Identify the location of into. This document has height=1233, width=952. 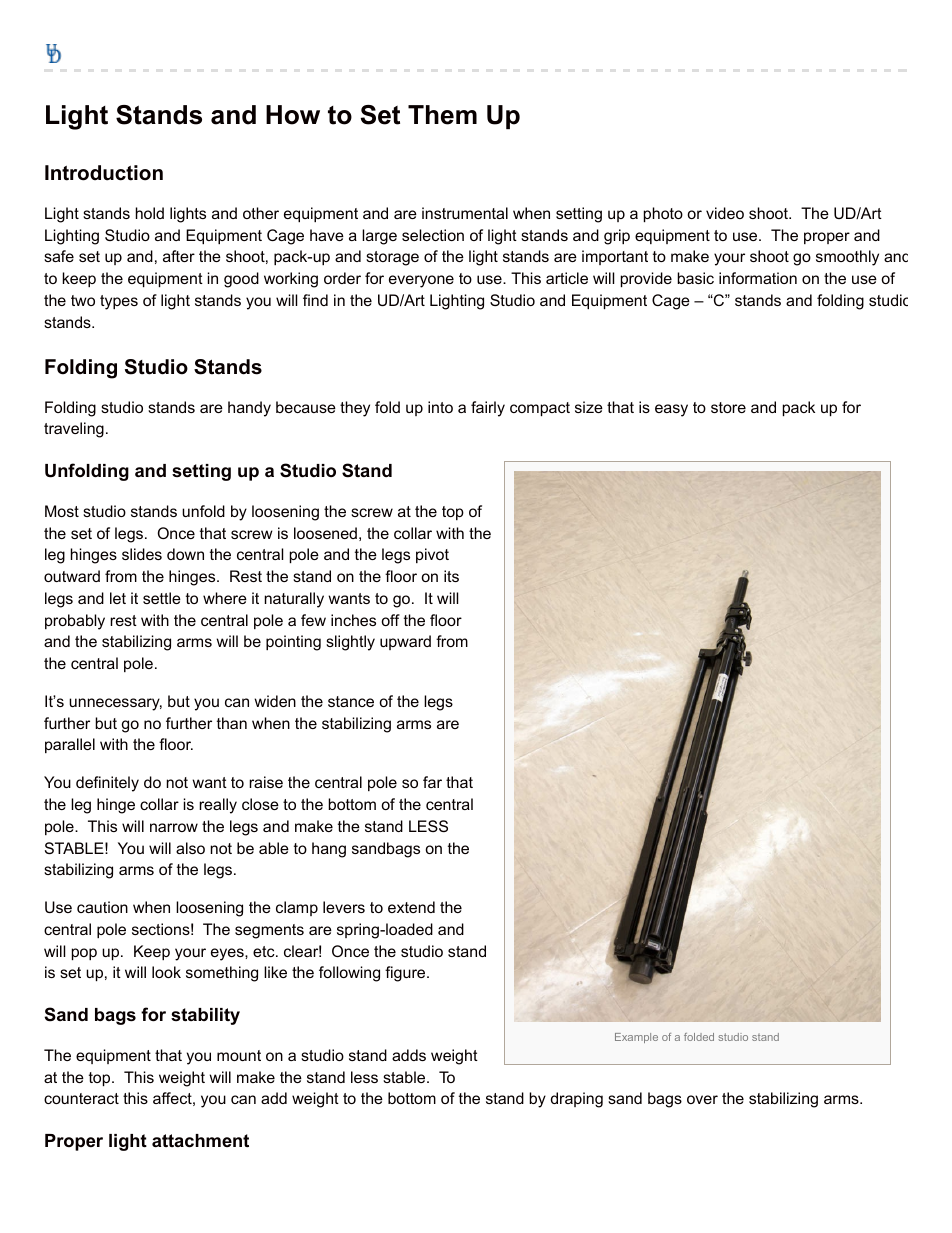
(440, 407).
